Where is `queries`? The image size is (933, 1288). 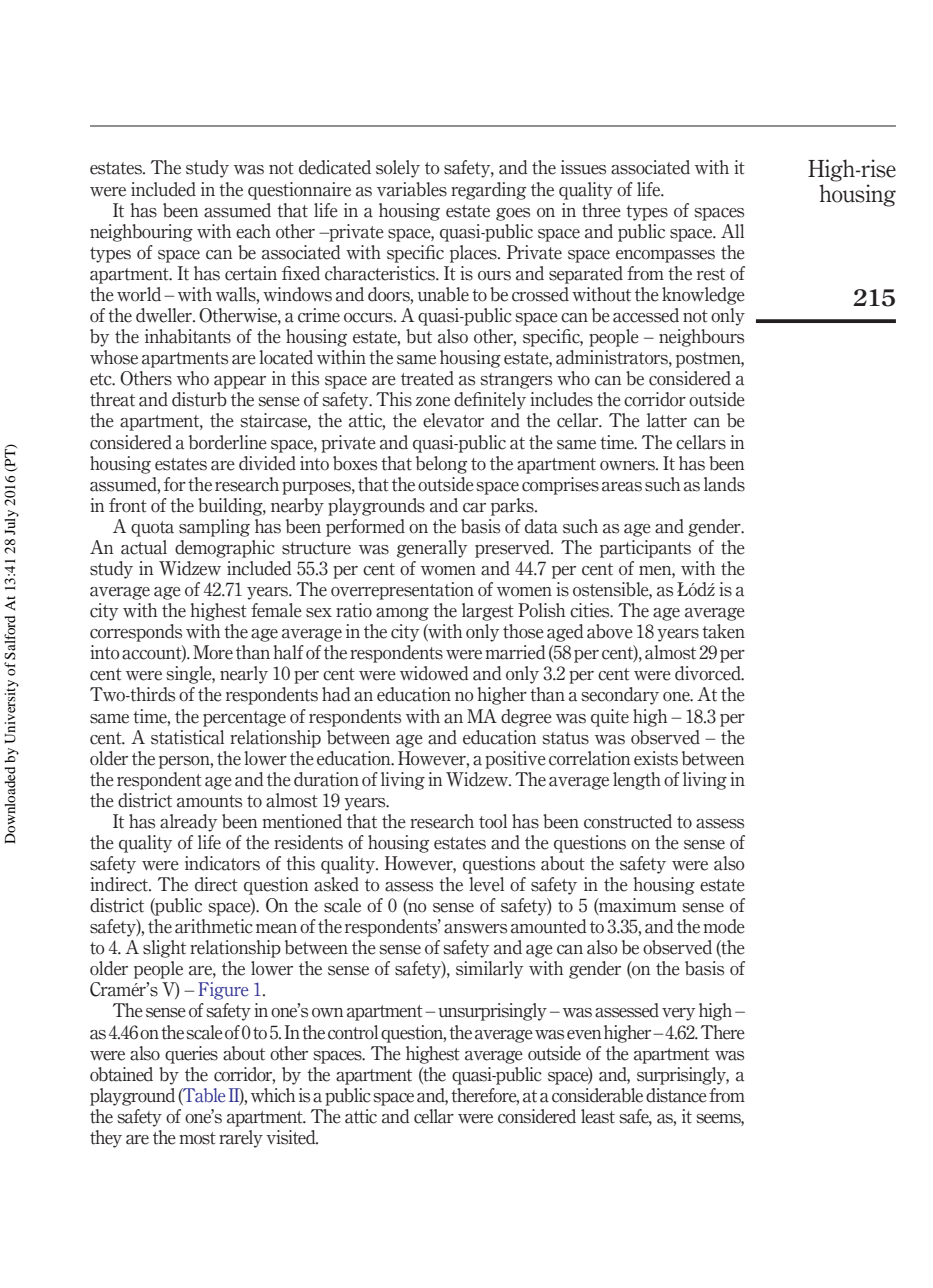 queries is located at coordinates (191, 1055).
